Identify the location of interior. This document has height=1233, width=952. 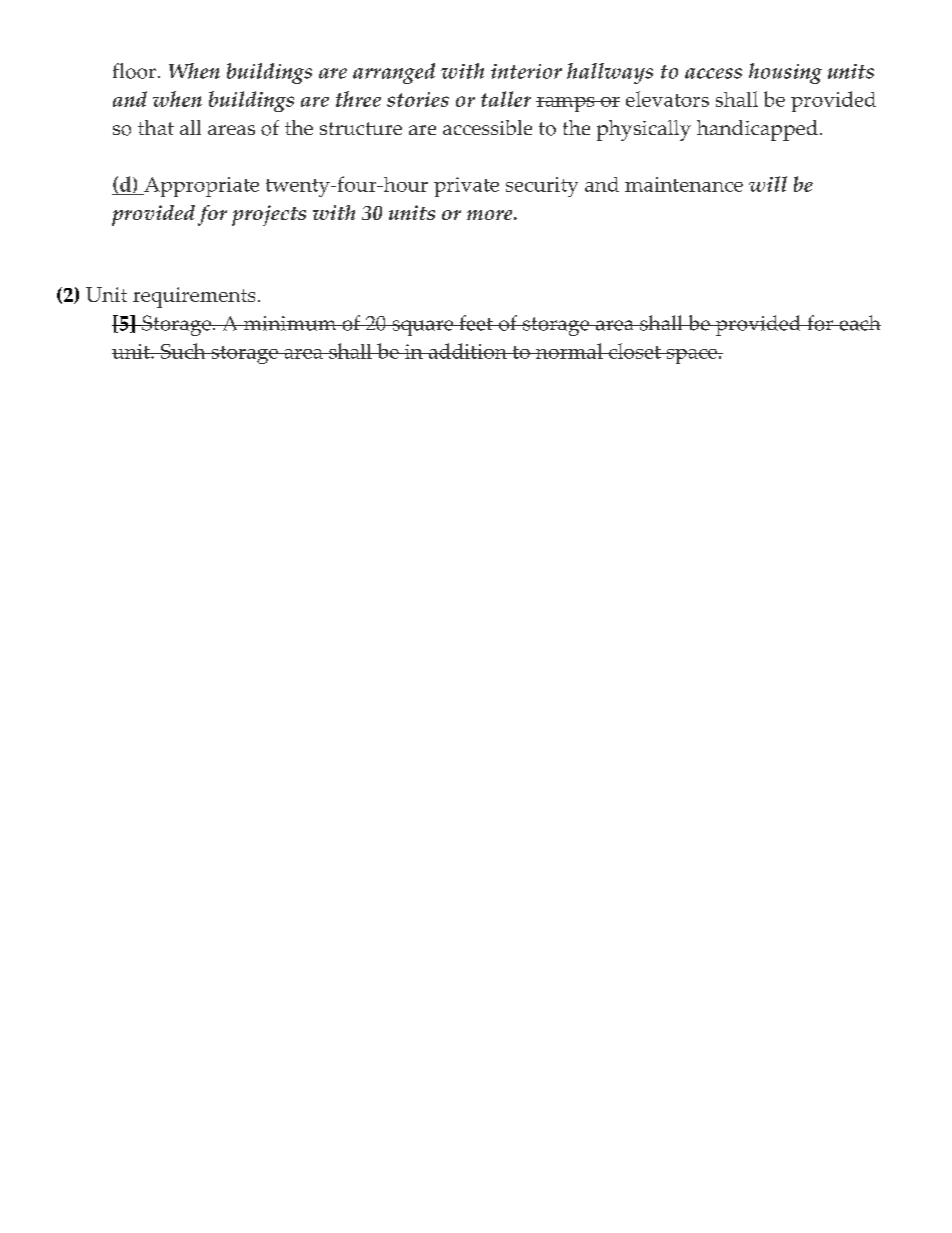
(526, 71).
